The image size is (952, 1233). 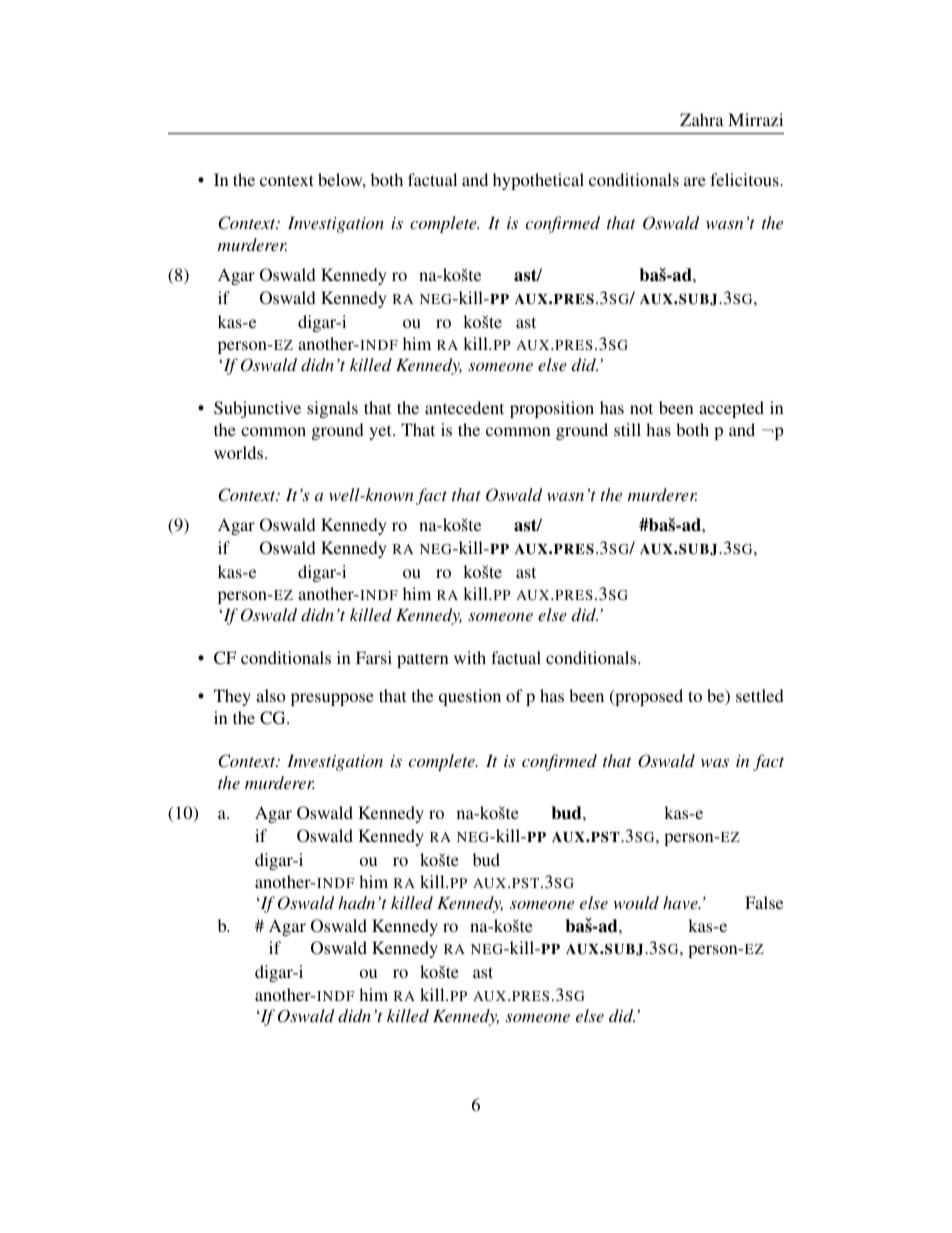 What do you see at coordinates (332, 409) in the screenshot?
I see `signals` at bounding box center [332, 409].
